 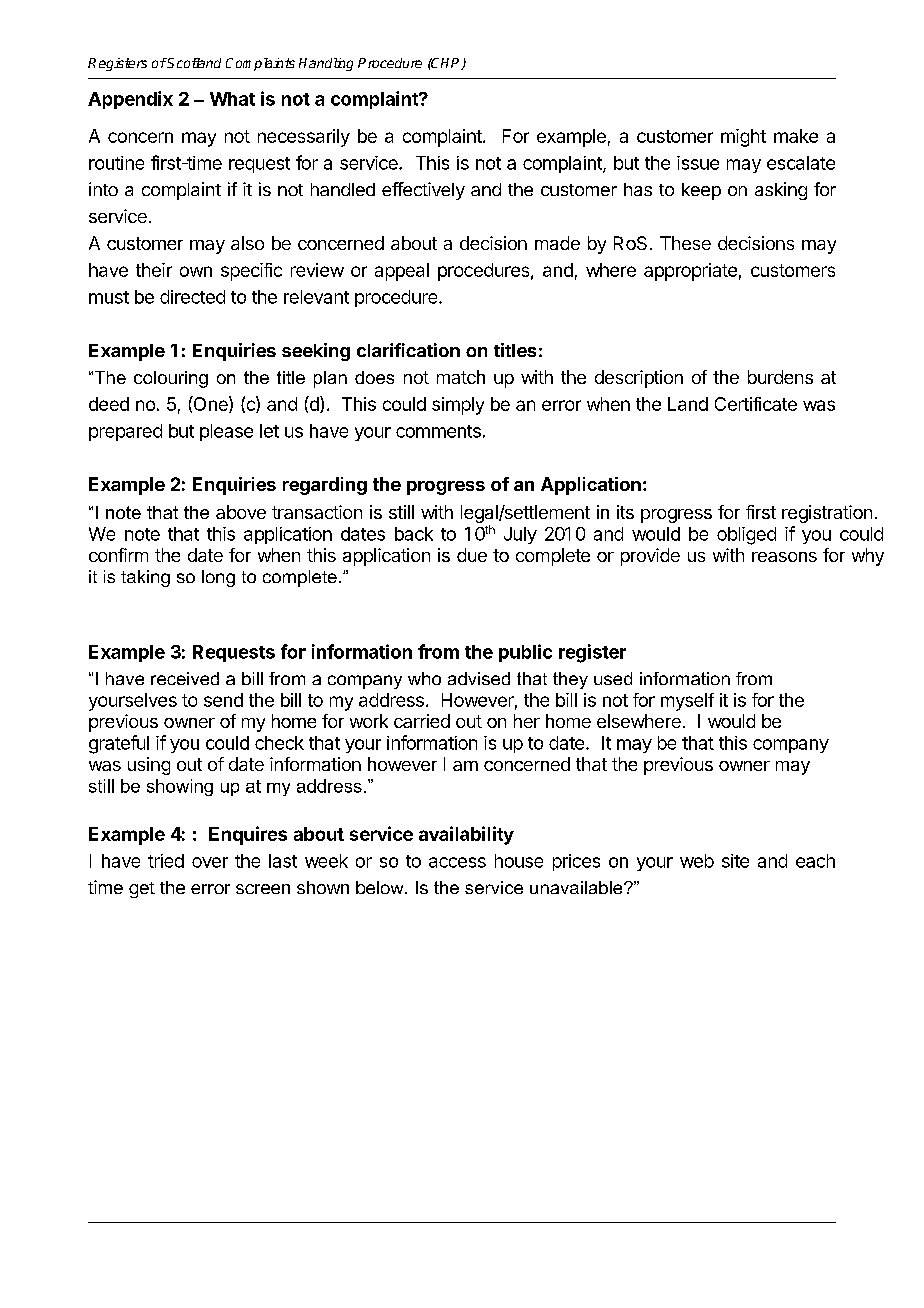 I want to click on send, so click(x=223, y=700).
